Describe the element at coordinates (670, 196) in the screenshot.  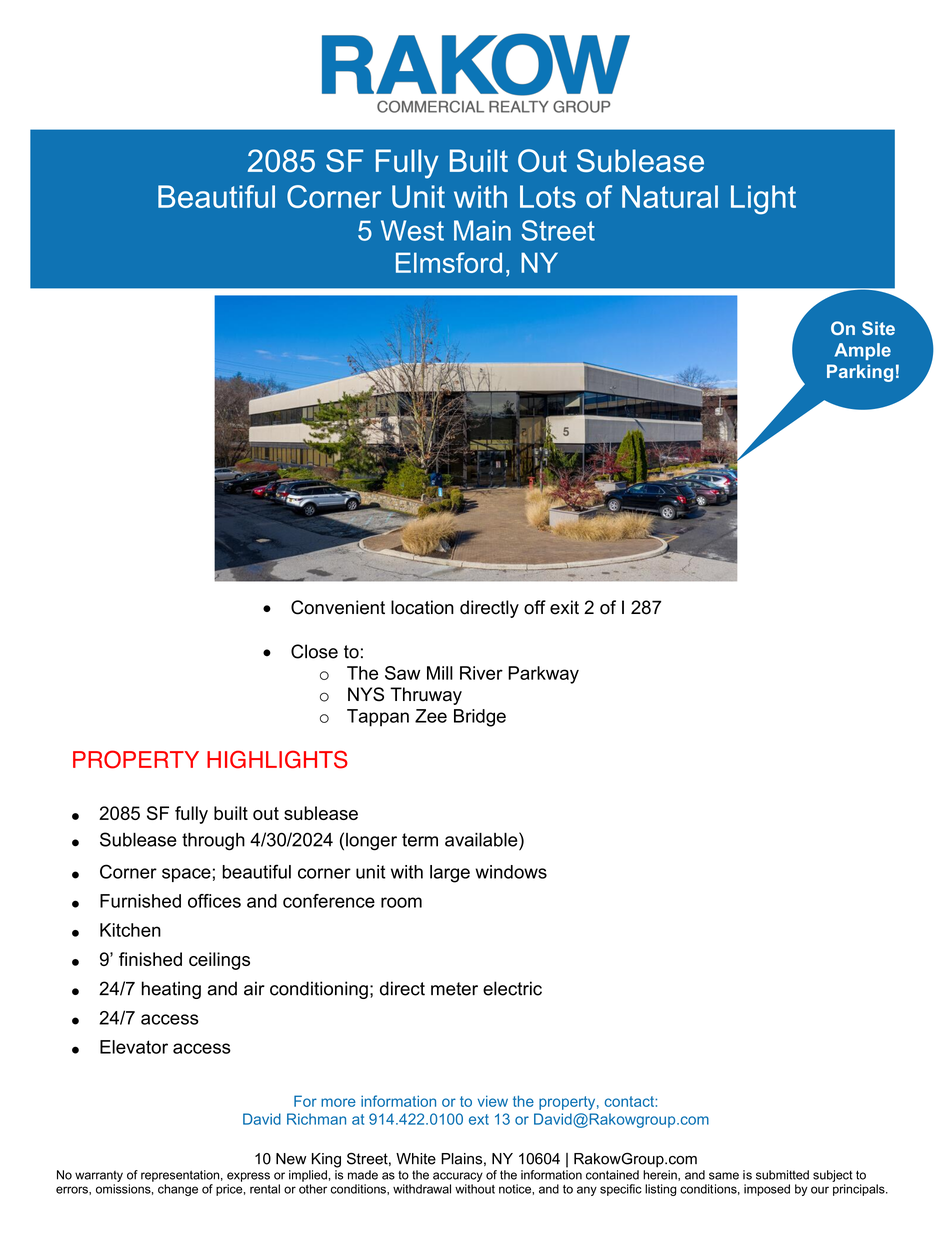
I see `Natural` at that location.
